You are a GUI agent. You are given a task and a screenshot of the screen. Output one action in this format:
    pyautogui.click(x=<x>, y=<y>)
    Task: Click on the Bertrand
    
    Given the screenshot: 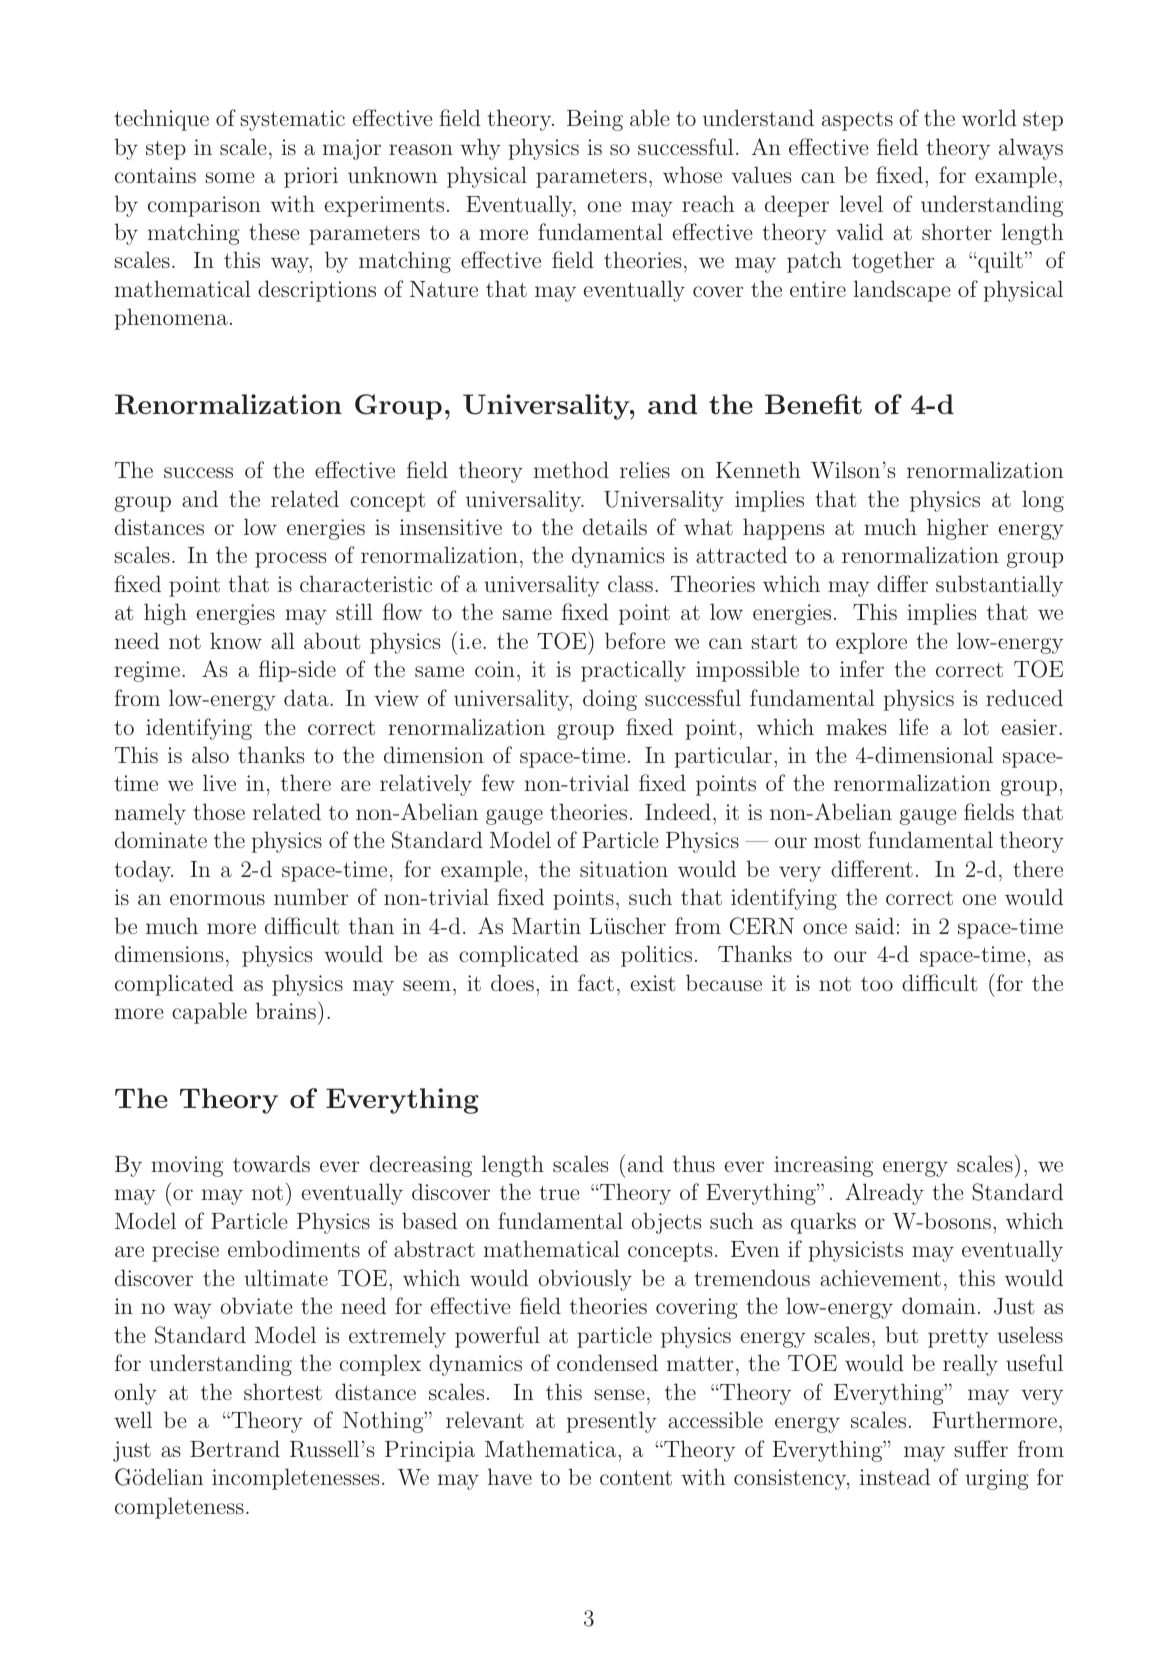 What is the action you would take?
    pyautogui.click(x=235, y=1448)
